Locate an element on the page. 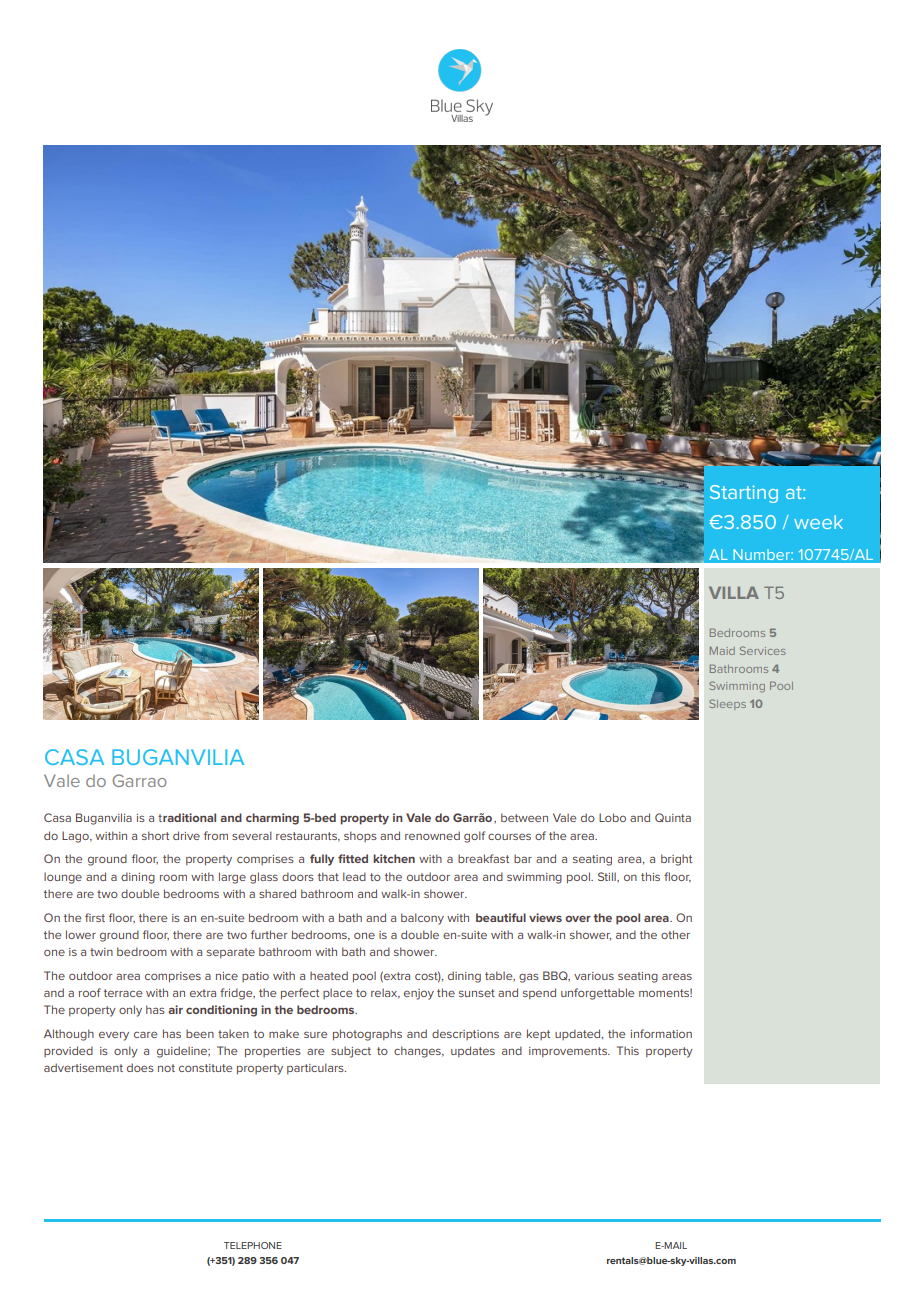  updates is located at coordinates (473, 1051).
